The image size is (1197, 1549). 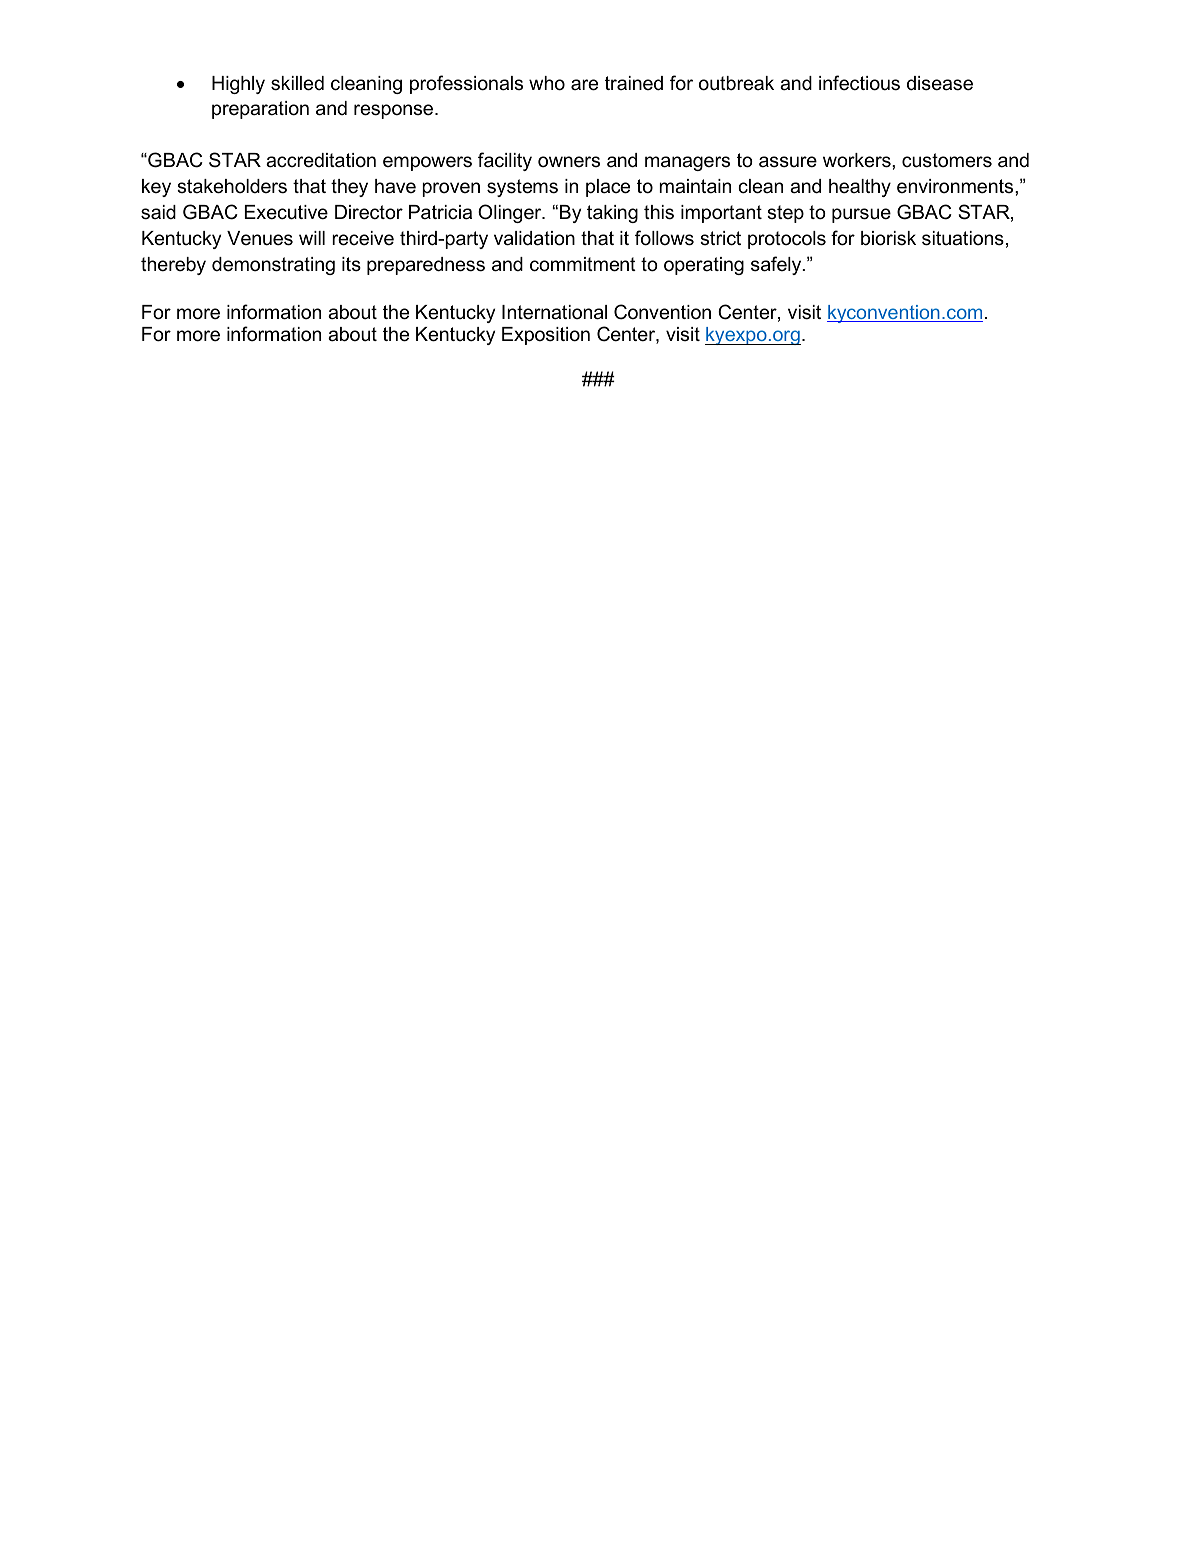 I want to click on Highly, so click(x=238, y=85).
